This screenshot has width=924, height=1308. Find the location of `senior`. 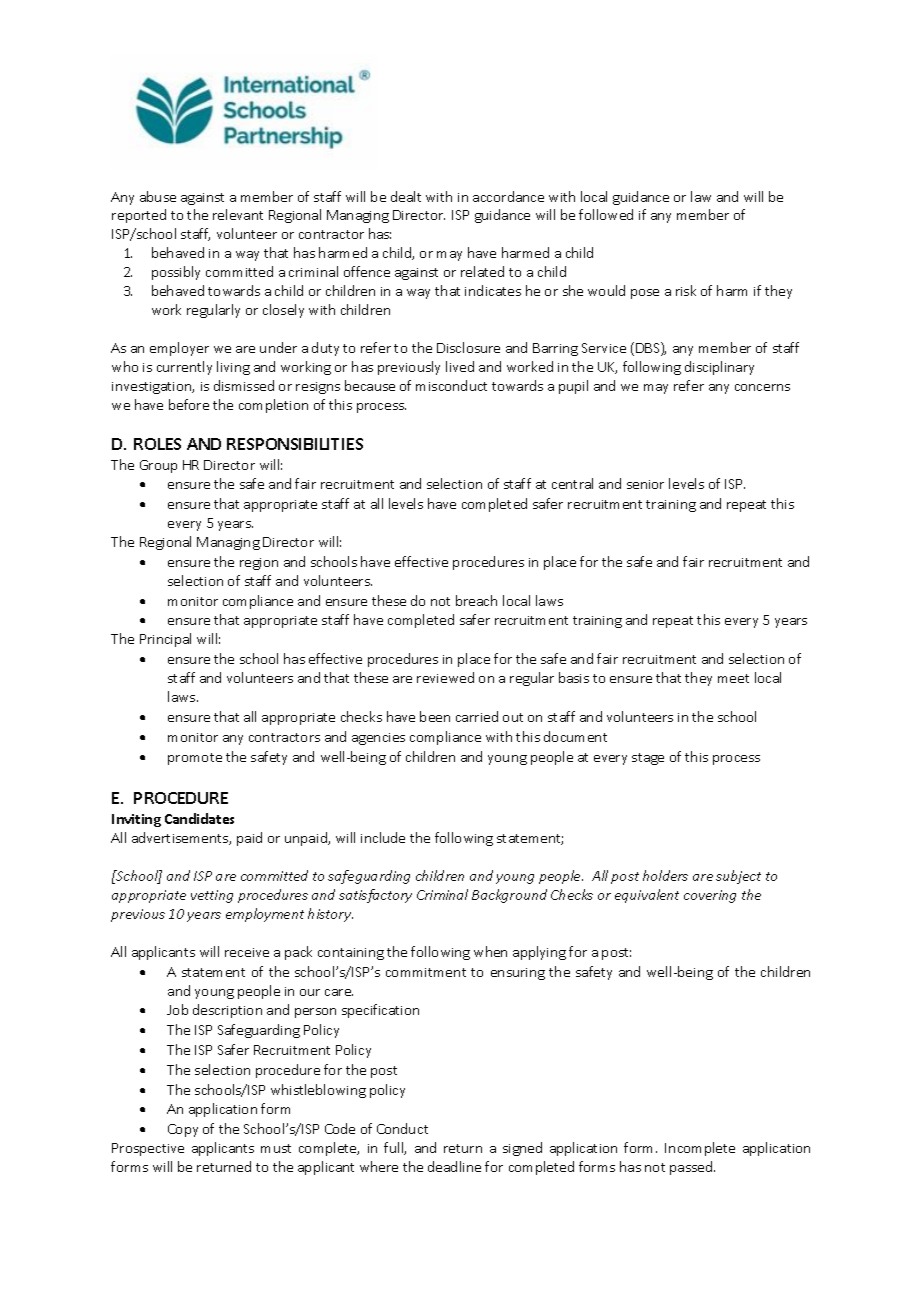

senior is located at coordinates (645, 484).
